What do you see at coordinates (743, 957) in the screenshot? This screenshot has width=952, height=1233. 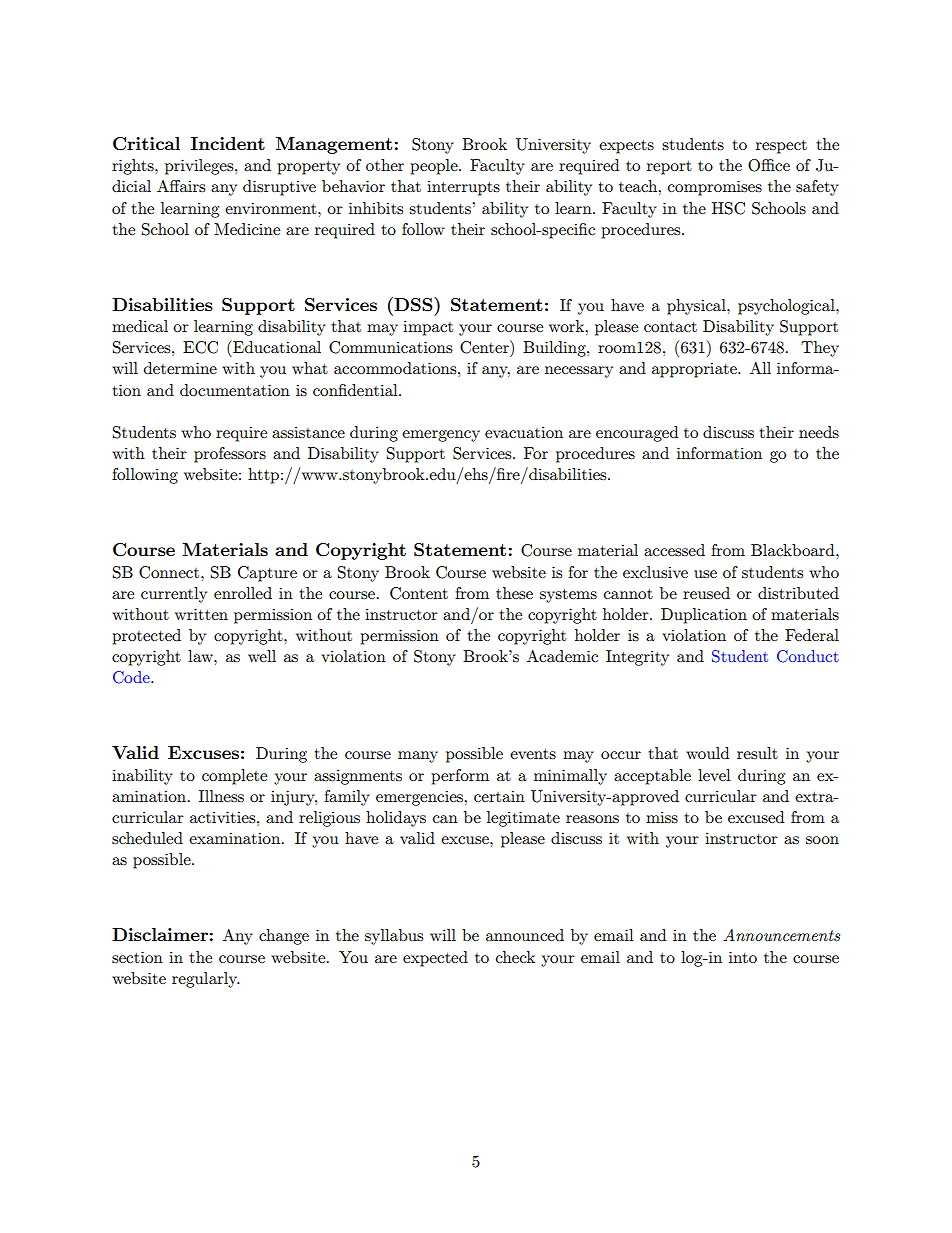 I see `into` at bounding box center [743, 957].
